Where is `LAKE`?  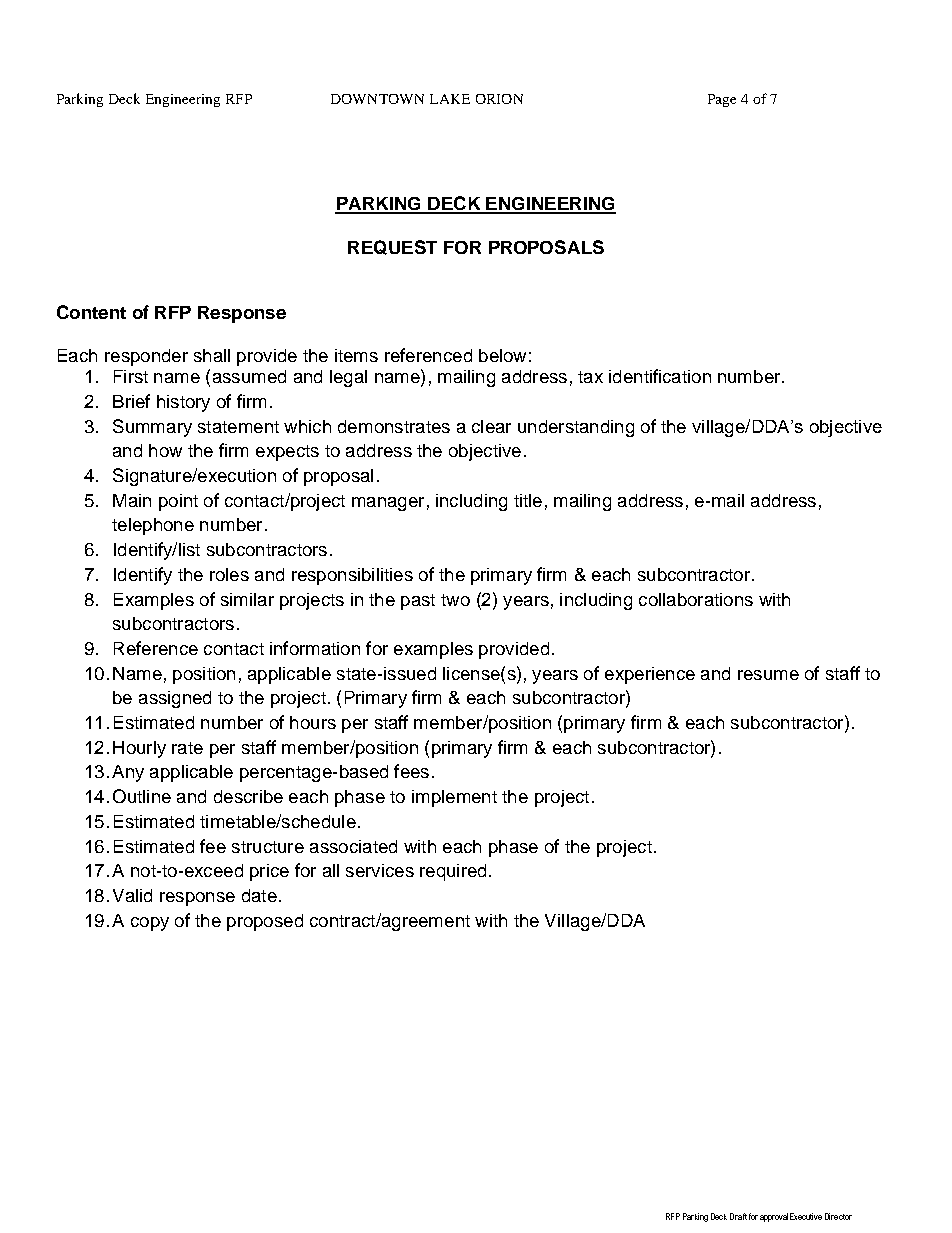
LAKE is located at coordinates (450, 99).
